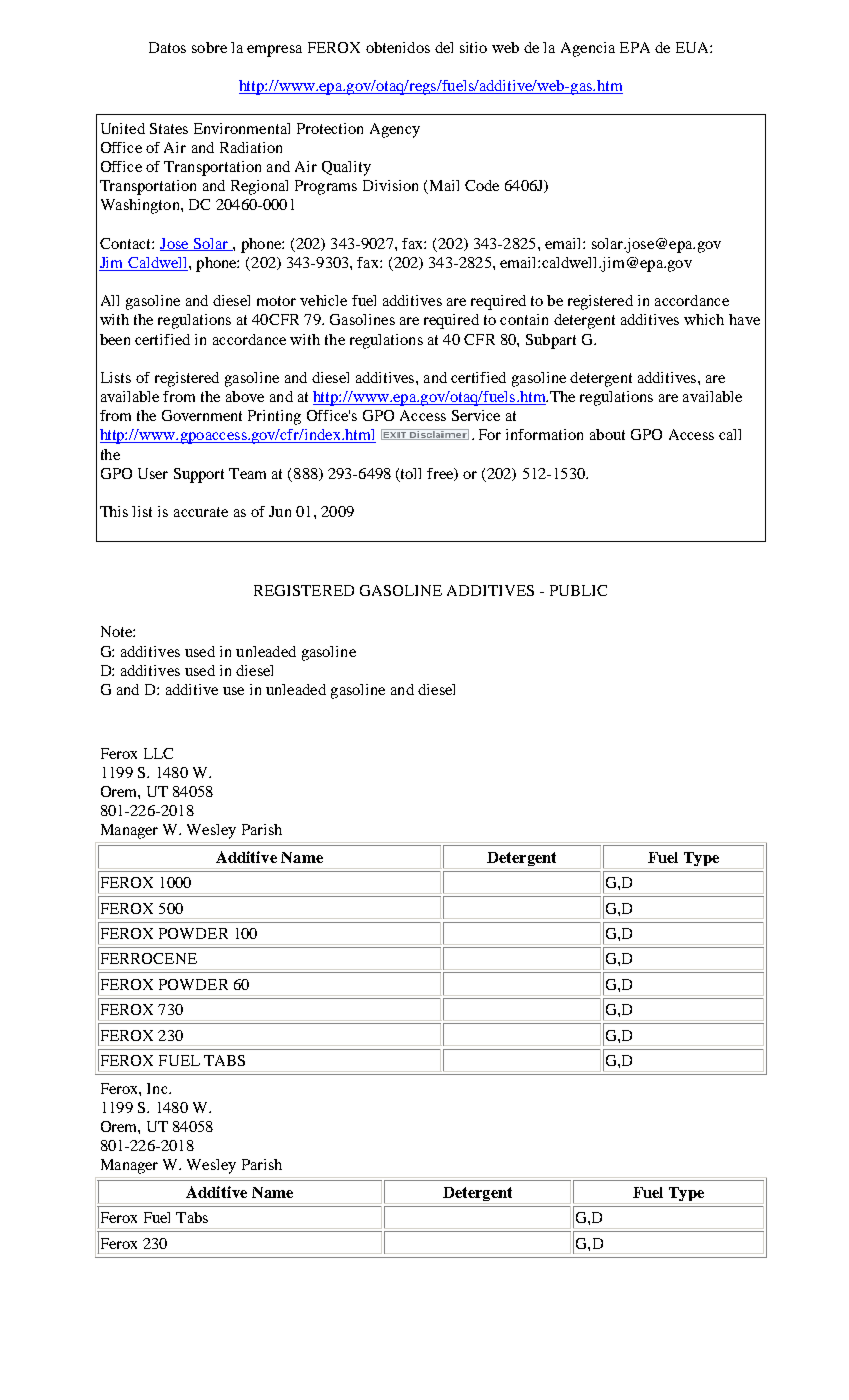 The height and width of the document is (1400, 849). I want to click on motor, so click(276, 301).
